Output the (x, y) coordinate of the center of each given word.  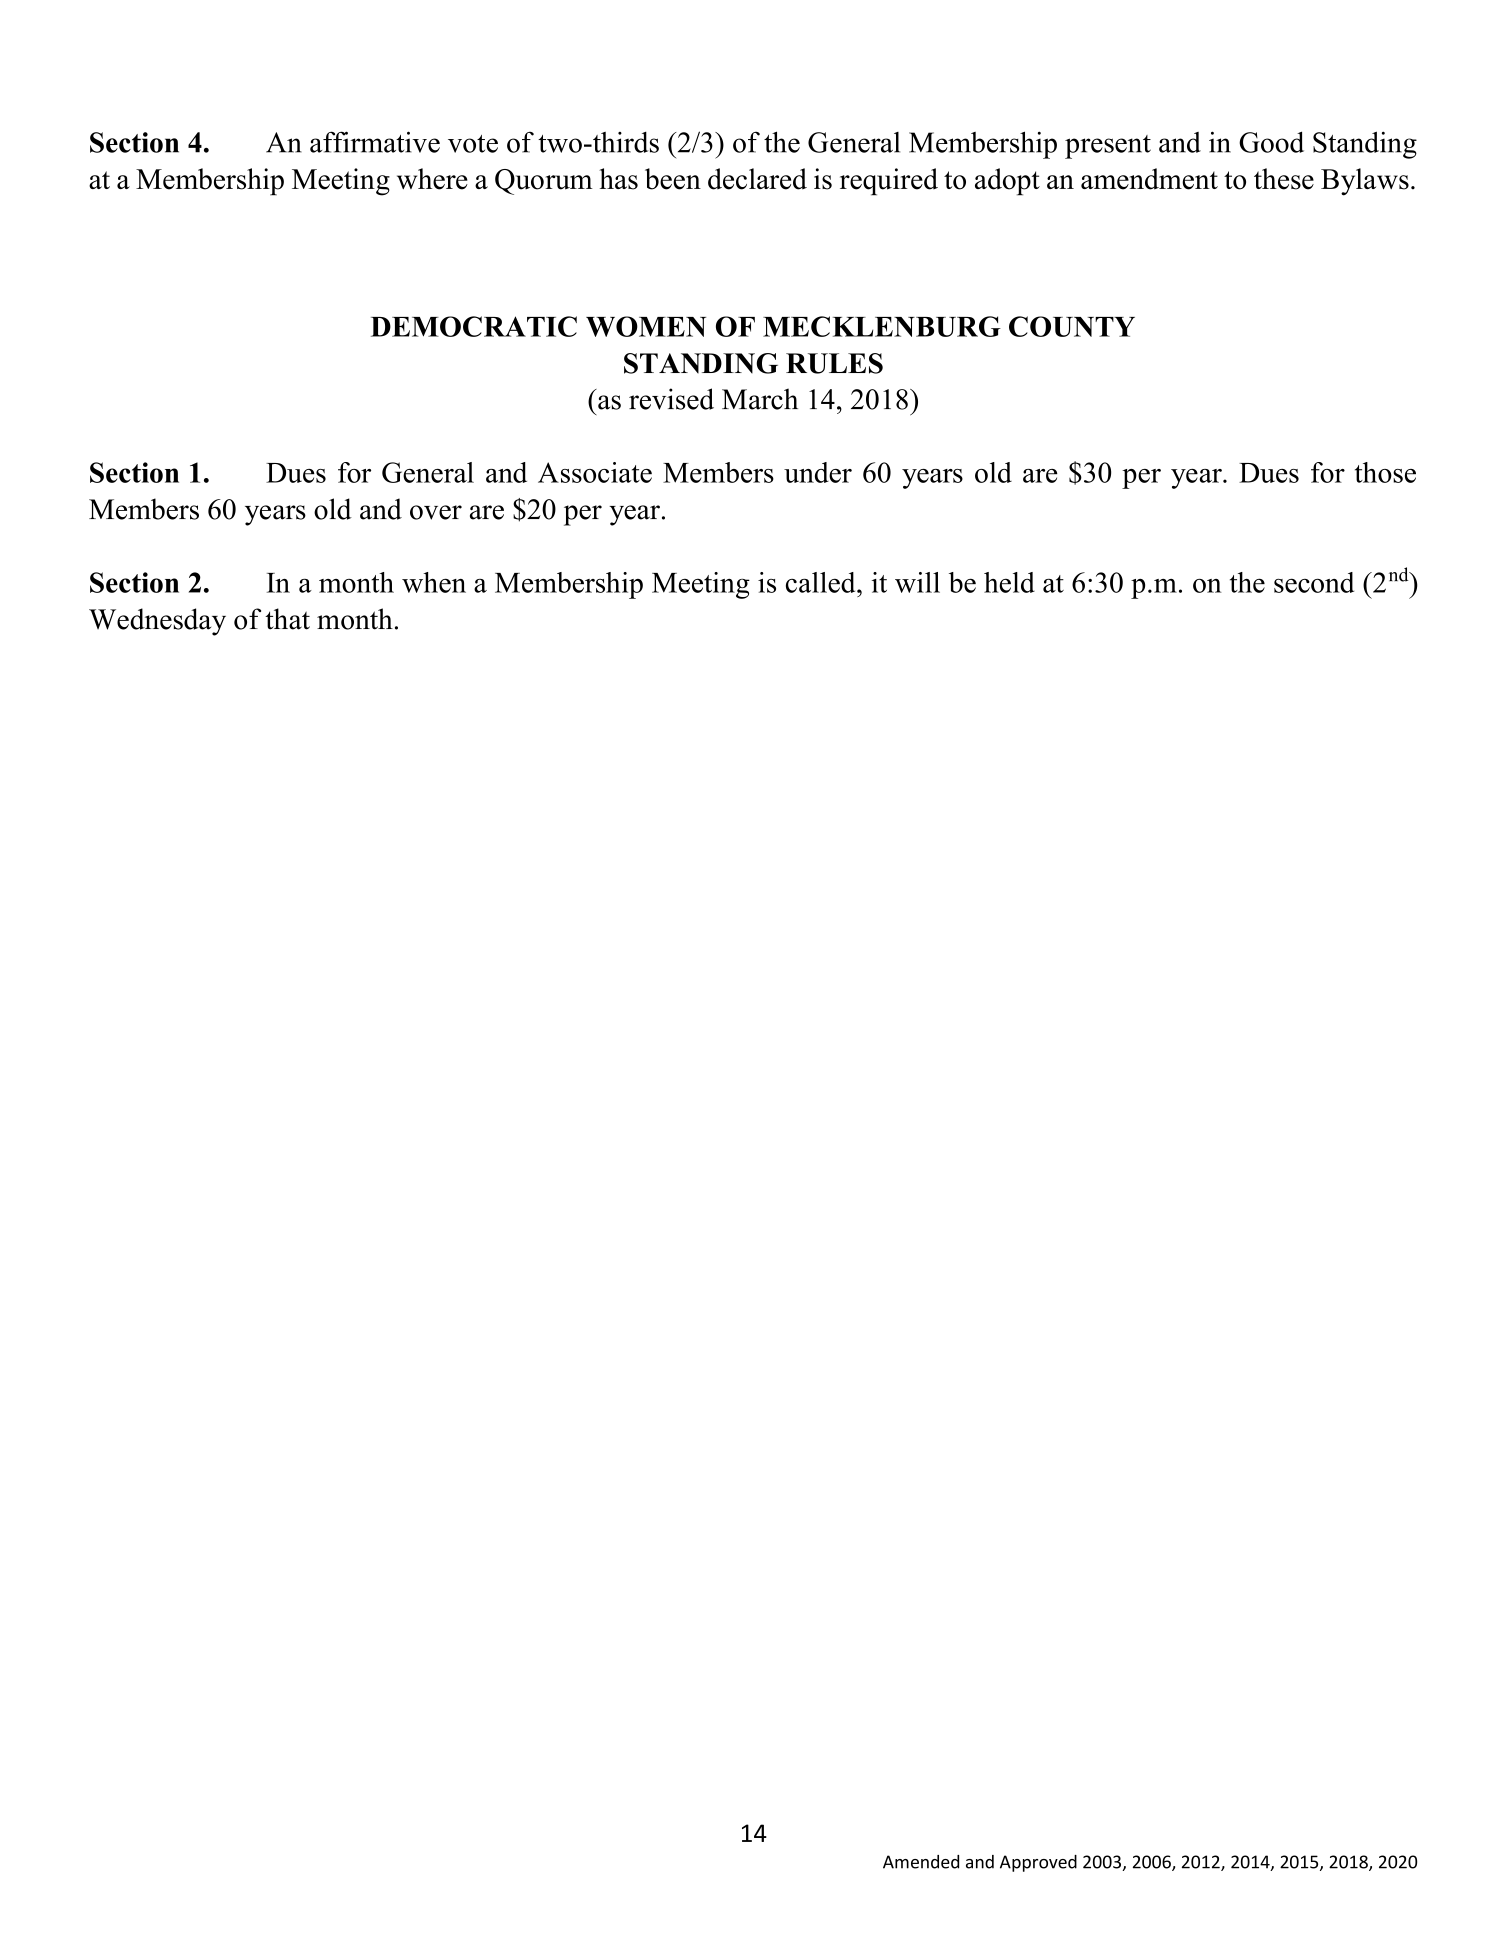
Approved (1038, 1863)
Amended (921, 1862)
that (287, 619)
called (822, 582)
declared (757, 179)
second (1314, 582)
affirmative (375, 142)
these (1284, 179)
